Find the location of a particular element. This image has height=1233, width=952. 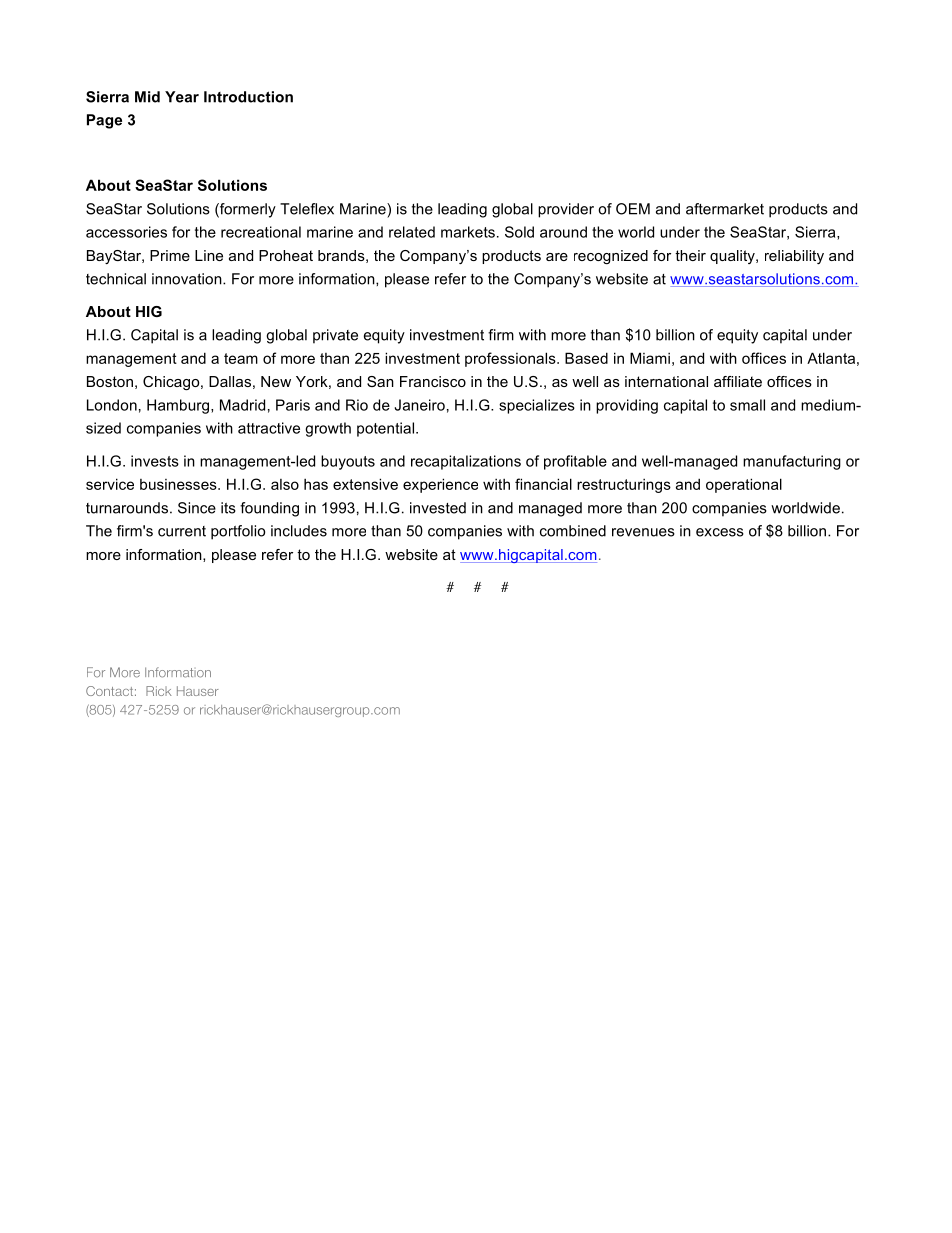

affiliate is located at coordinates (738, 381).
